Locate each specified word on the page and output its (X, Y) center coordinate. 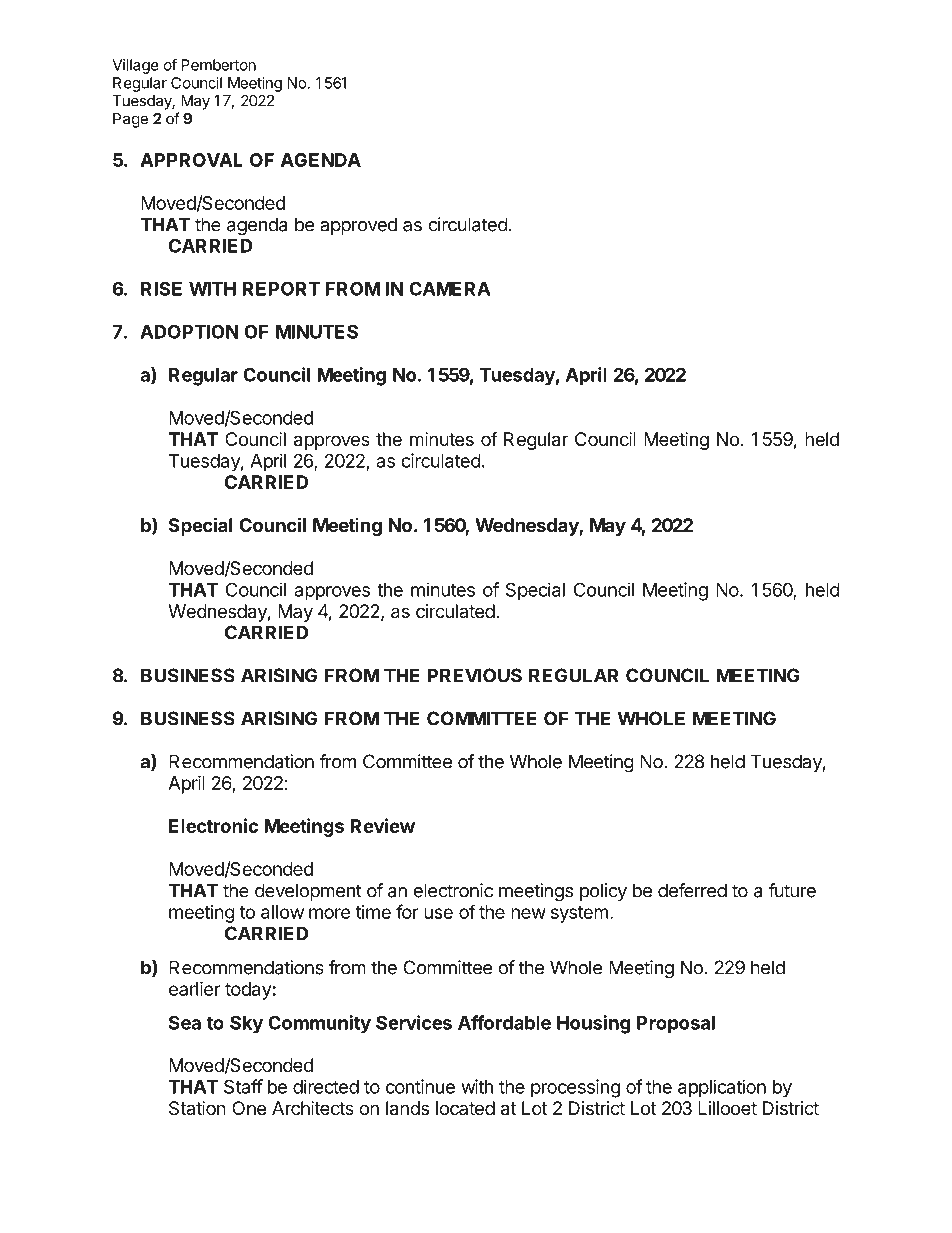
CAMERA (450, 289)
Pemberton (218, 65)
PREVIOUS (474, 675)
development (308, 892)
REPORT (281, 288)
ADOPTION (189, 331)
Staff (243, 1086)
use (438, 913)
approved (358, 226)
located (465, 1108)
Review (383, 825)
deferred (692, 890)
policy (603, 892)
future (792, 890)
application (722, 1088)
